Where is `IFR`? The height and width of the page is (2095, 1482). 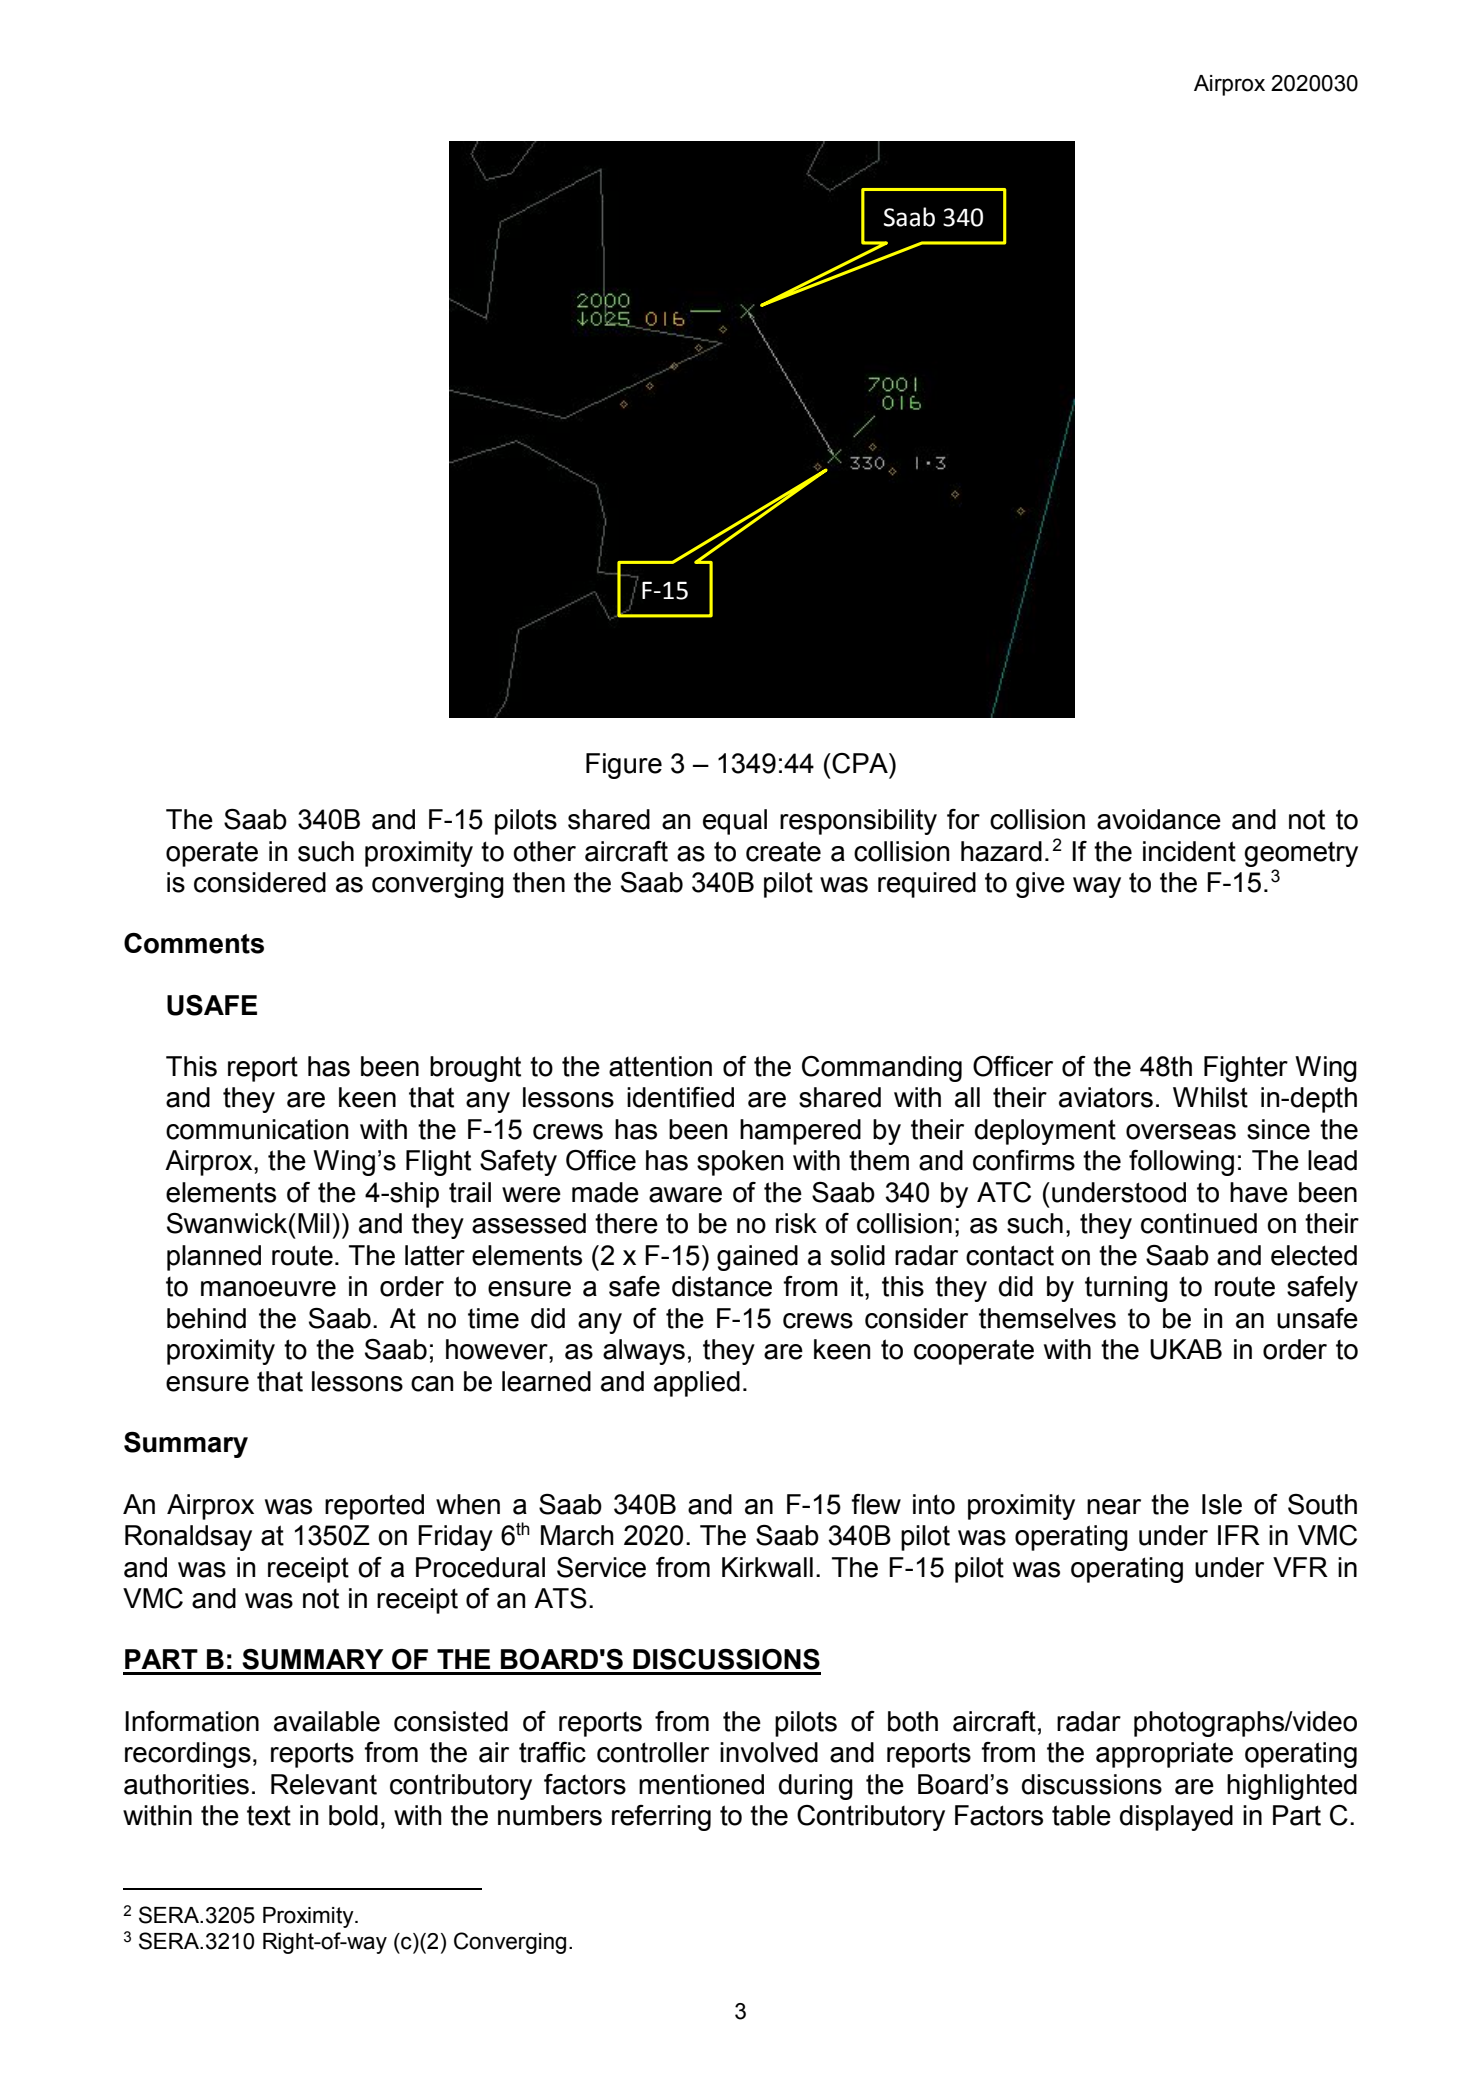 IFR is located at coordinates (1239, 1535).
